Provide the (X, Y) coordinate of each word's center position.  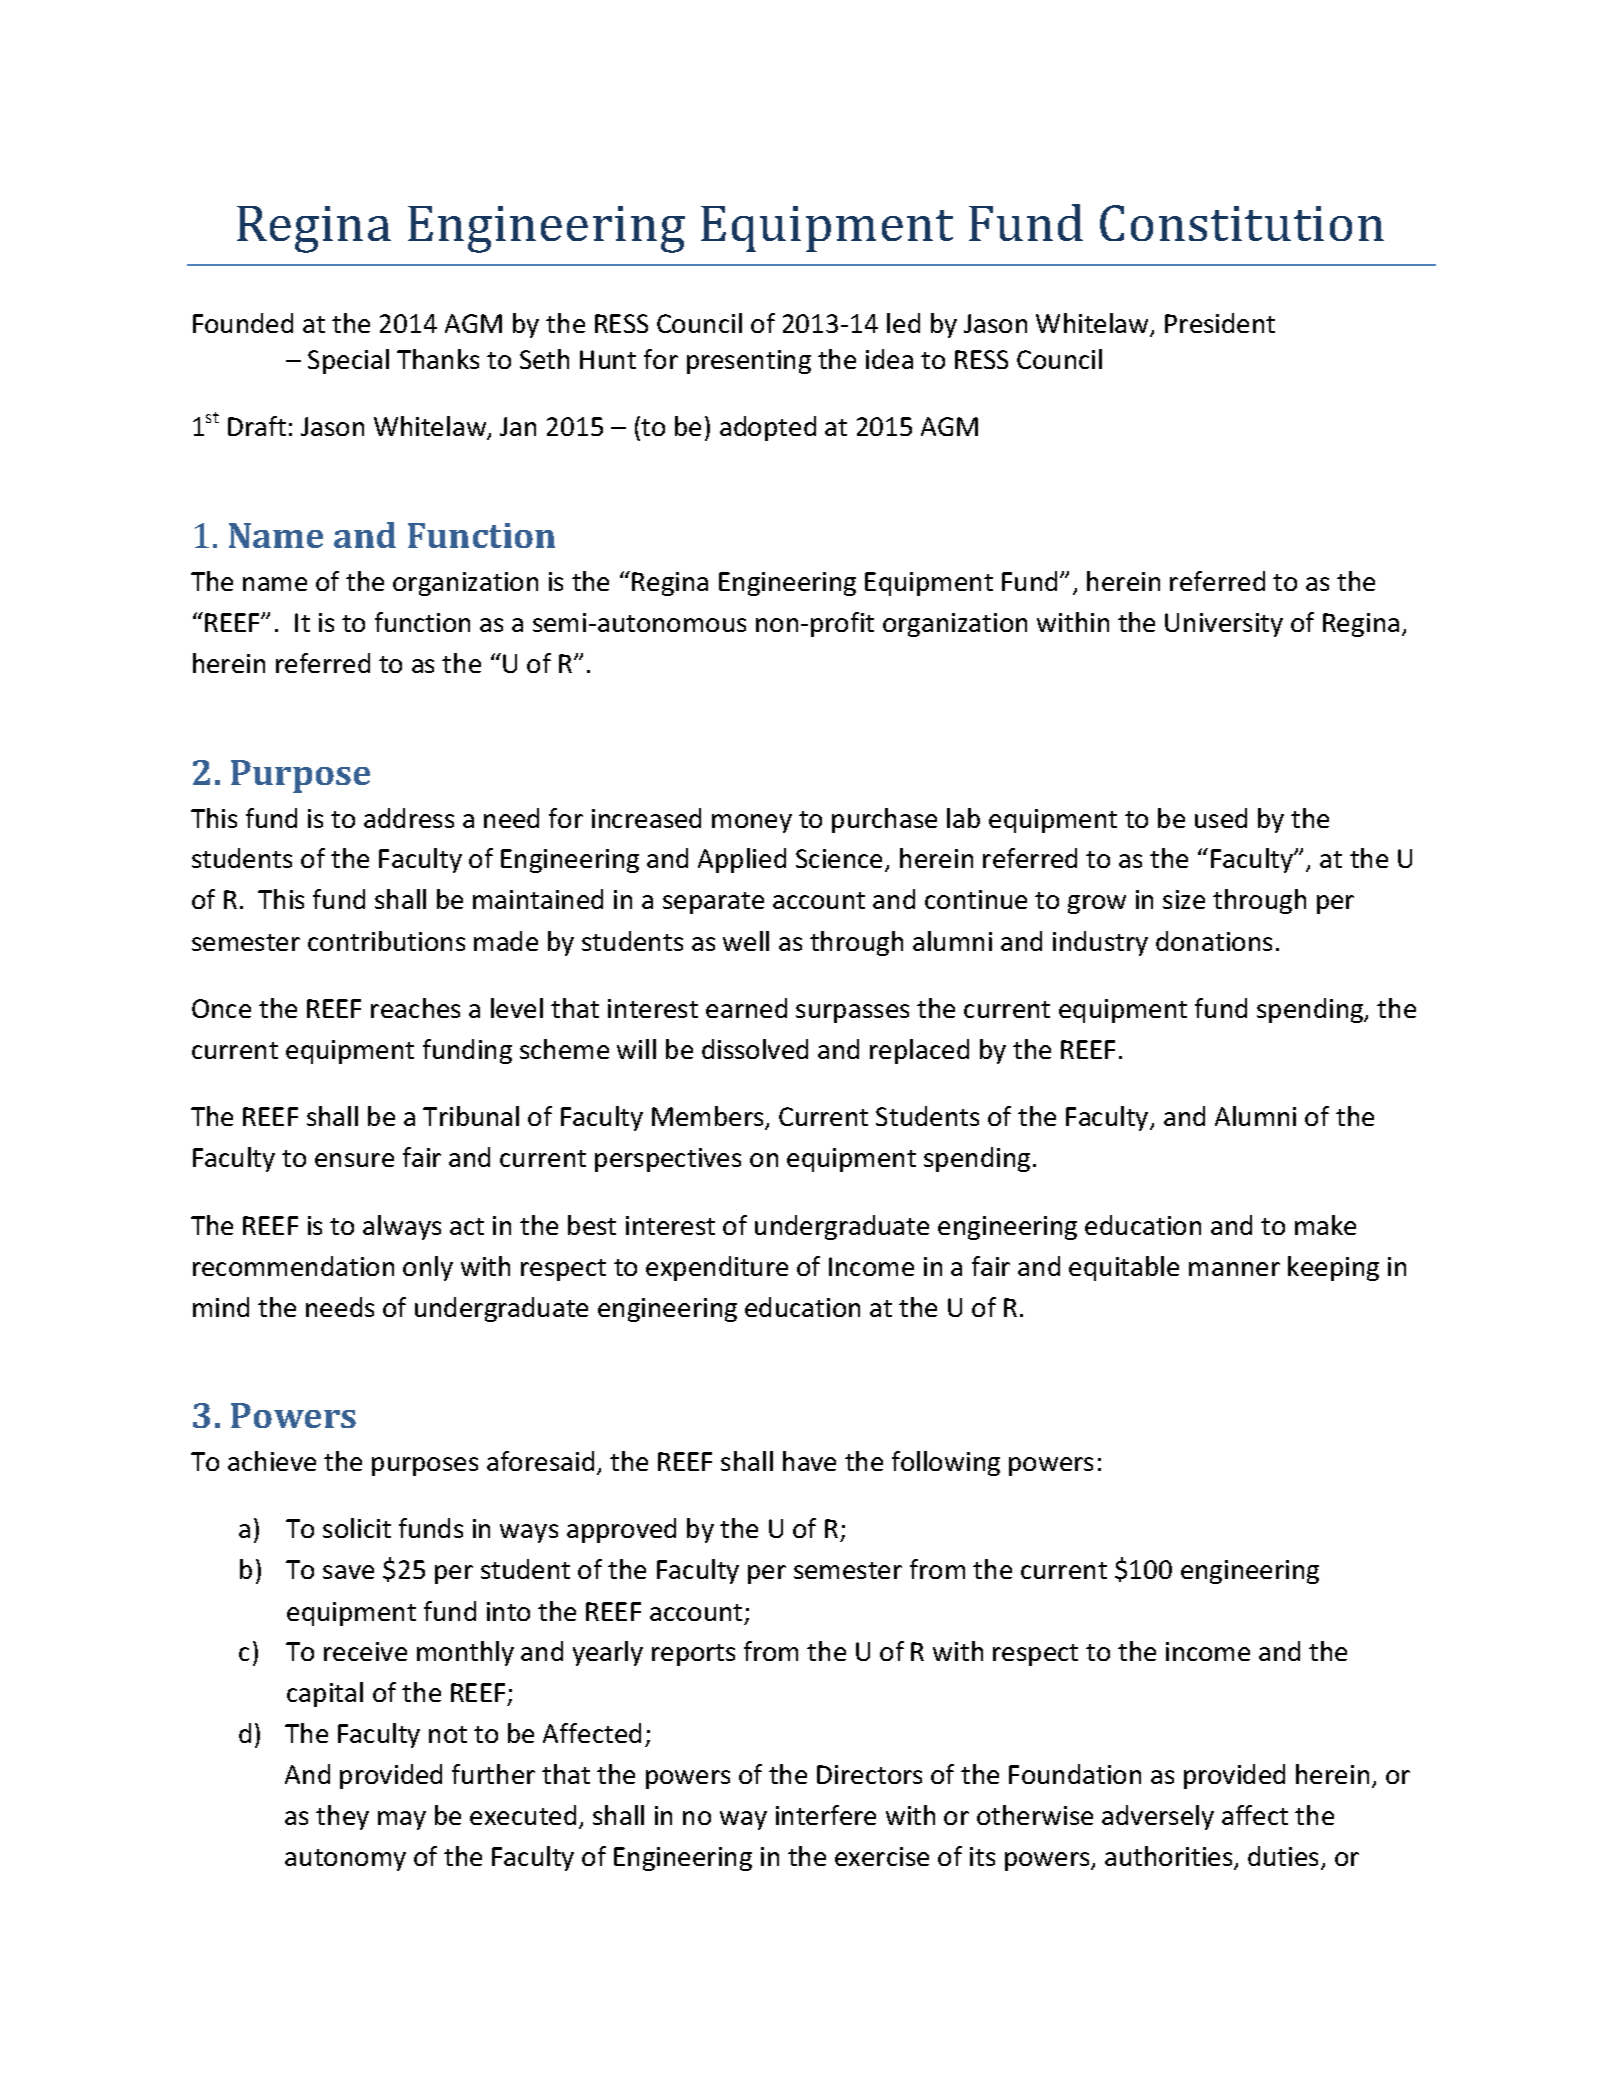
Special (348, 361)
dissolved (755, 1049)
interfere (826, 1815)
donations (1214, 941)
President (1220, 323)
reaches (415, 1008)
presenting (749, 362)
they (342, 1817)
